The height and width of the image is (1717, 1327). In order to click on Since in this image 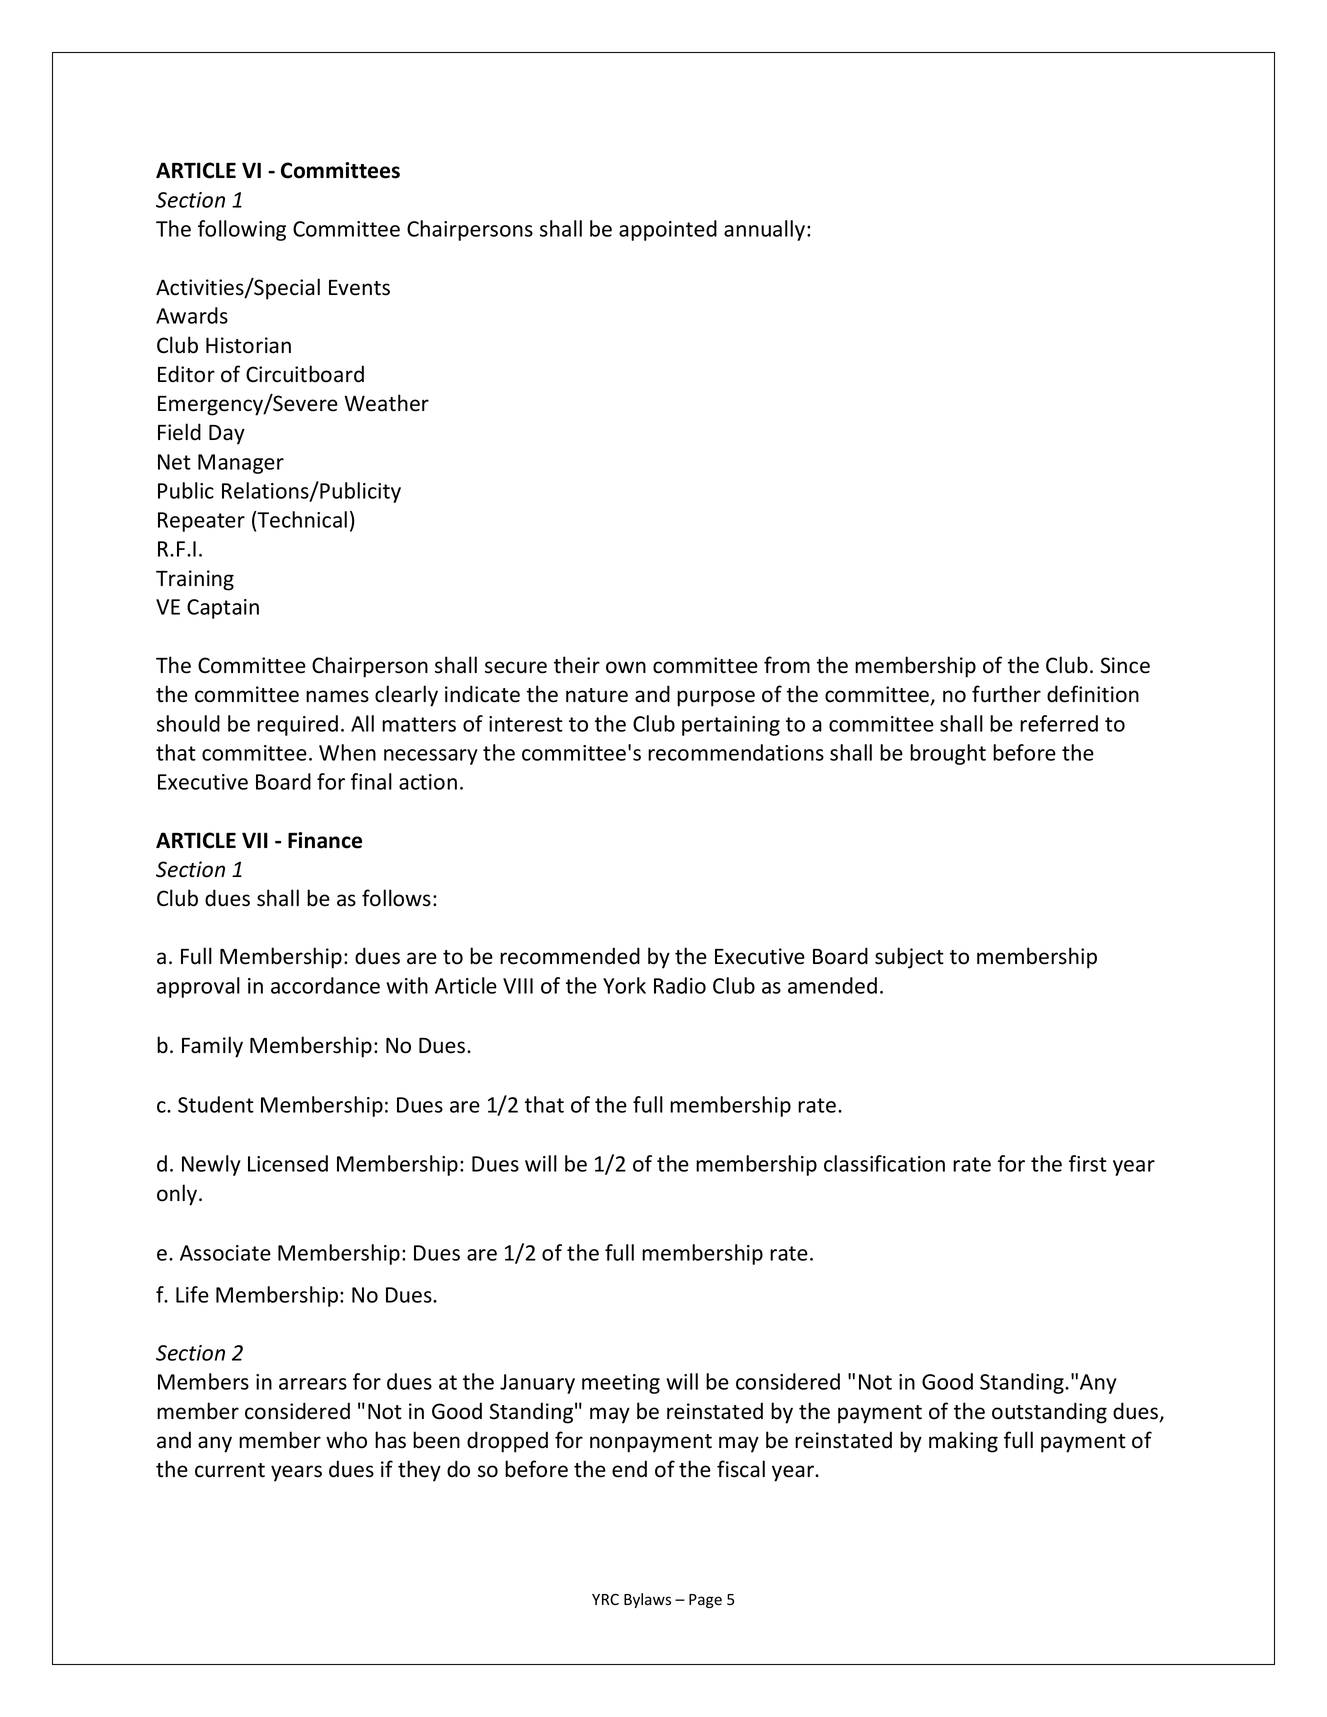, I will do `click(1125, 665)`.
